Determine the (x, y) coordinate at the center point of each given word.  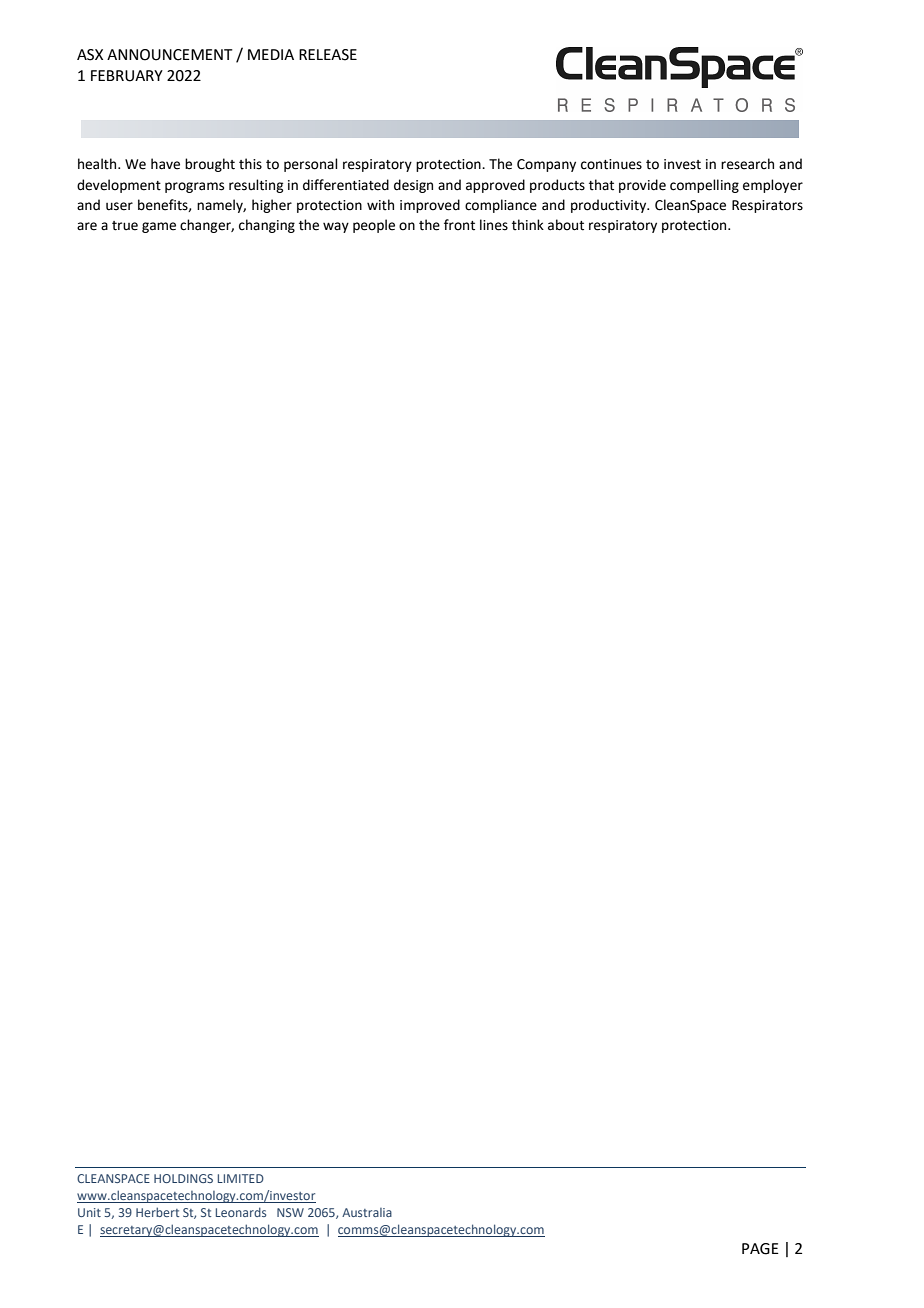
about (566, 225)
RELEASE (328, 55)
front (459, 225)
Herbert (157, 1212)
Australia (367, 1212)
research (747, 164)
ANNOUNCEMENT (170, 55)
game (159, 227)
